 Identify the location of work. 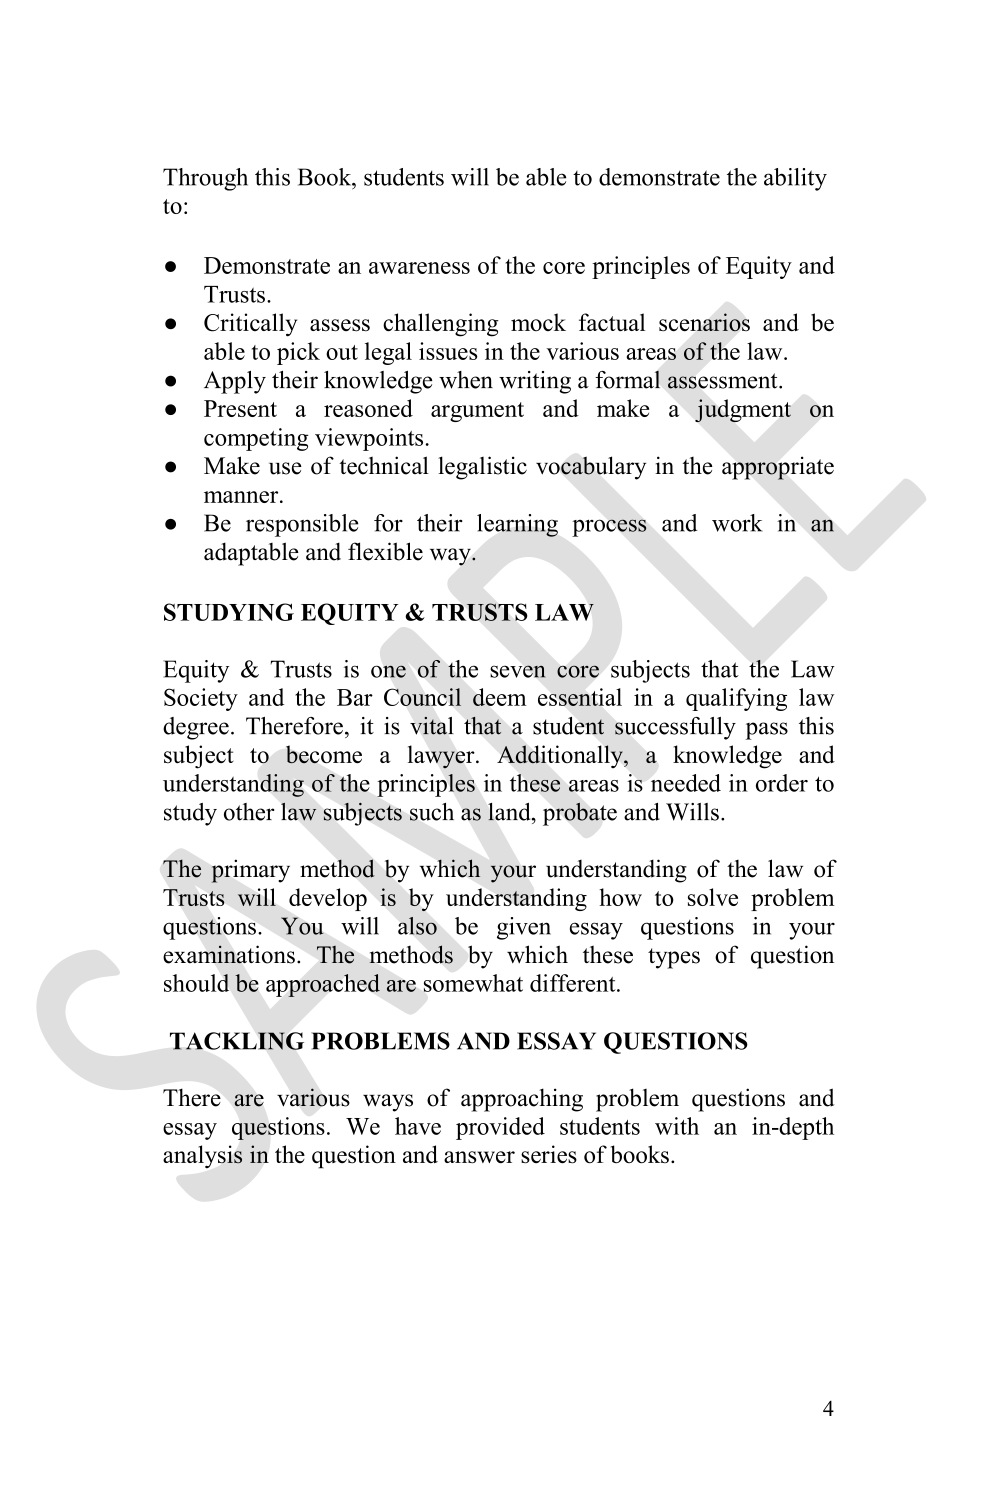
(737, 523).
